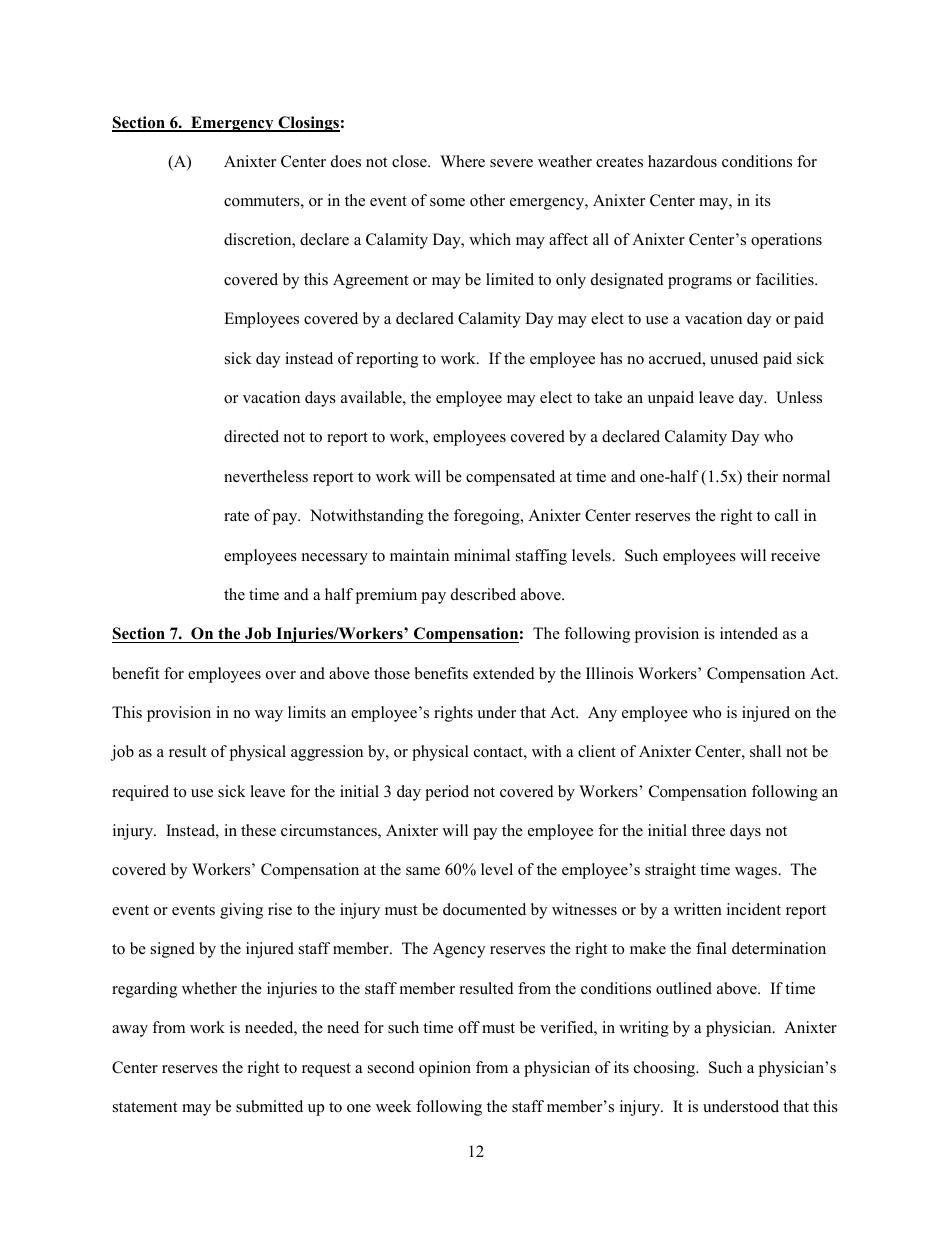 The height and width of the image is (1233, 952). What do you see at coordinates (682, 161) in the image?
I see `hazardous` at bounding box center [682, 161].
